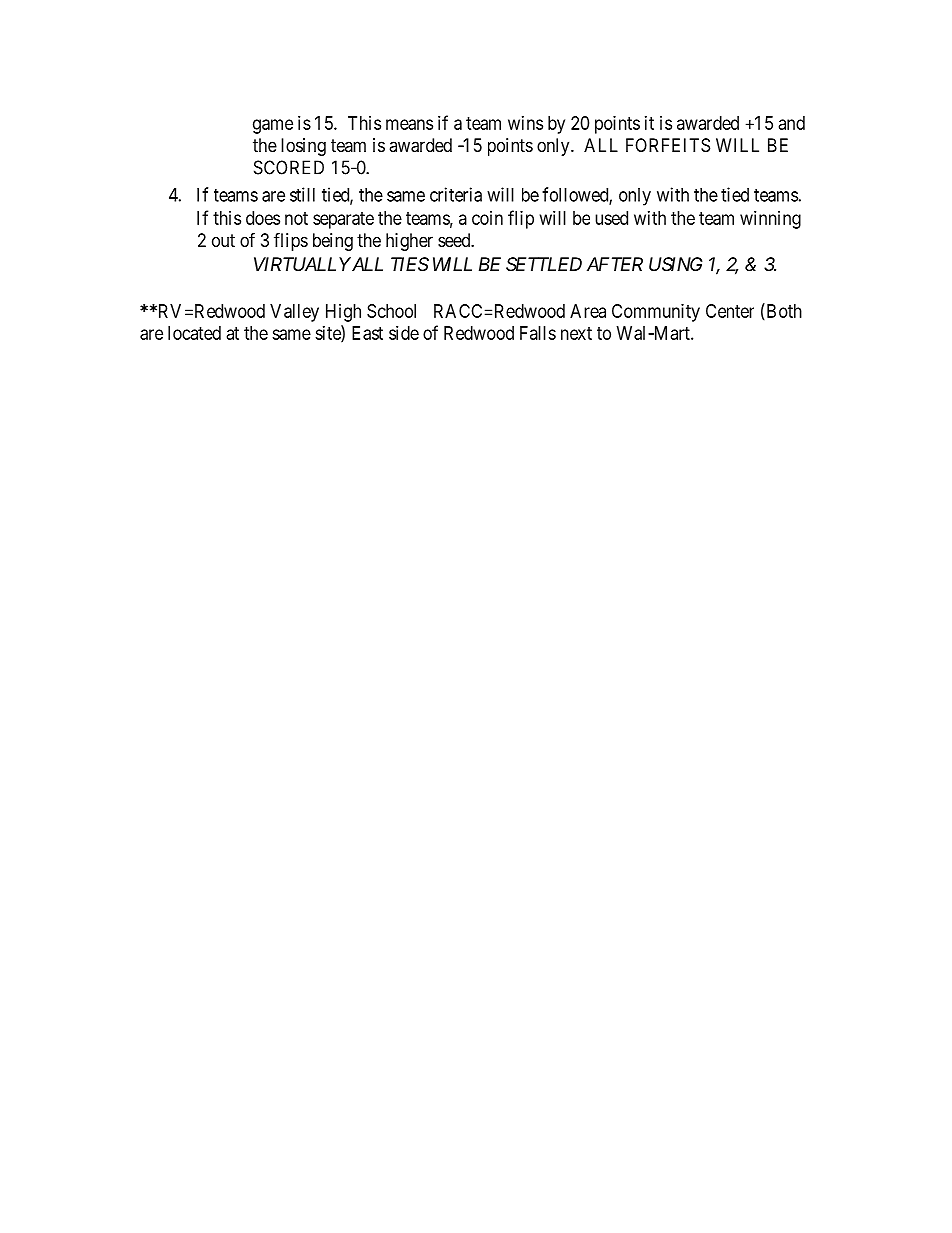 This screenshot has height=1233, width=952. I want to click on FORFEITS, so click(668, 145).
